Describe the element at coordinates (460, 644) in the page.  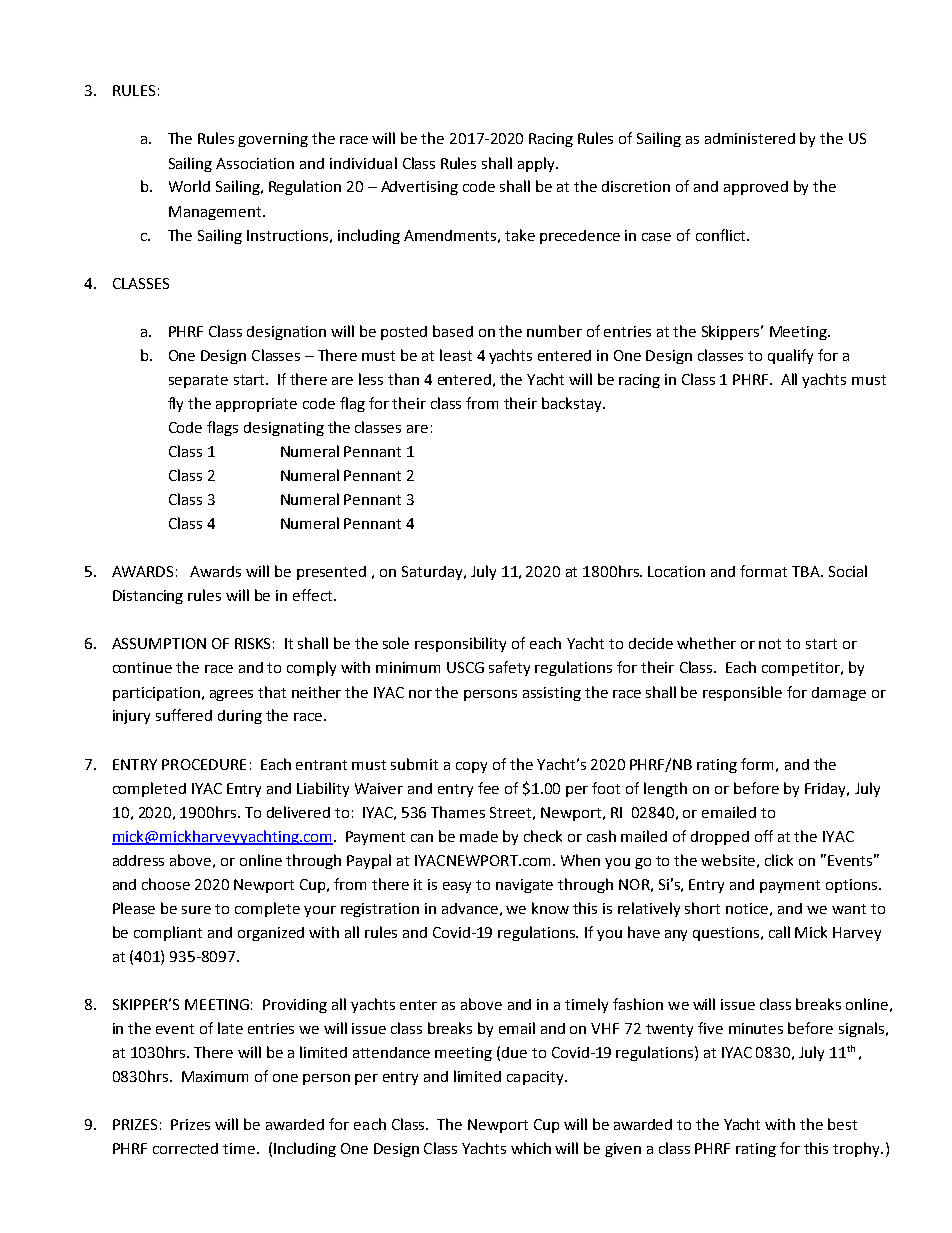
I see `responsibility` at that location.
